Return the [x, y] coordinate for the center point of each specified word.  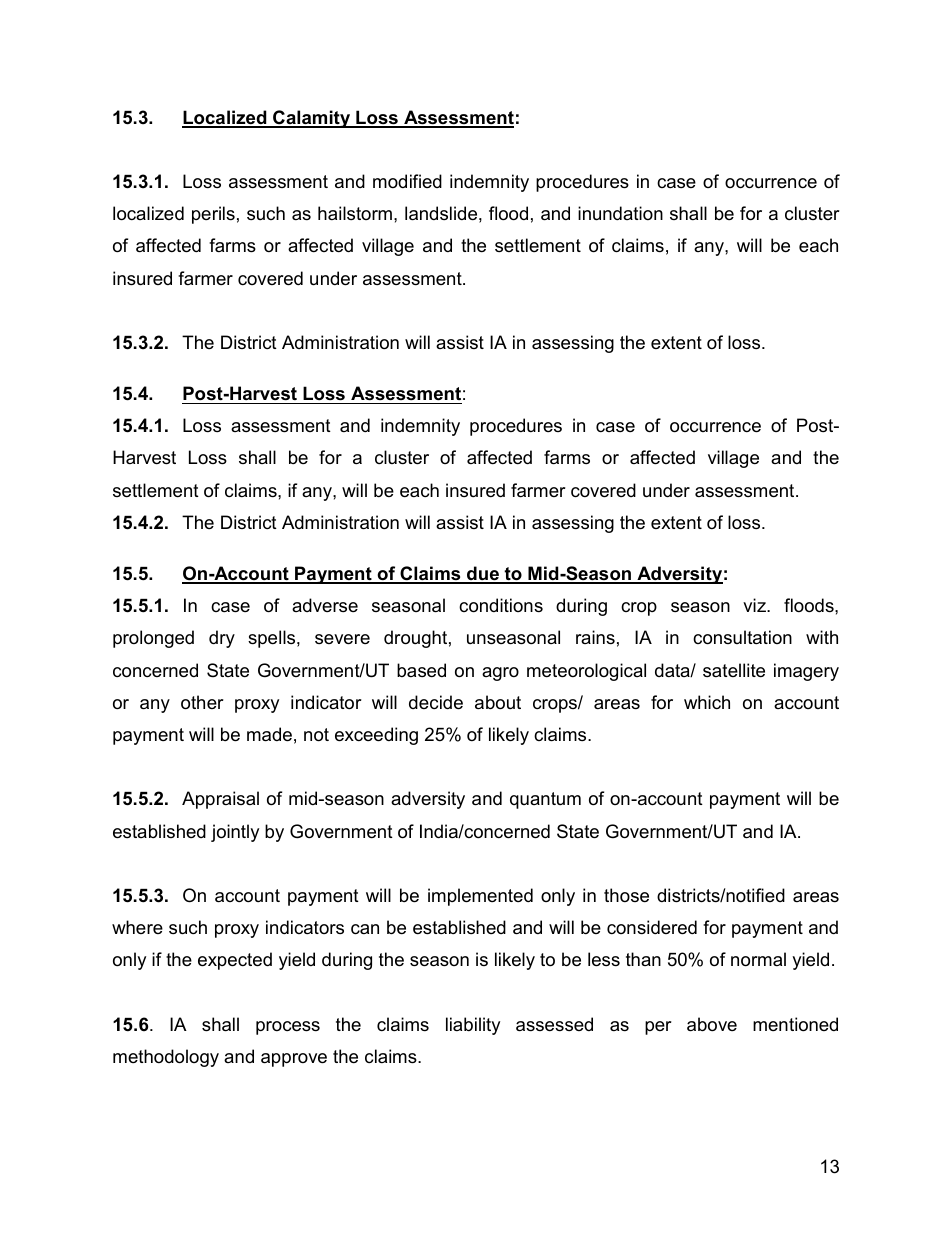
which [707, 702]
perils [213, 215]
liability [473, 1026]
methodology [166, 1058]
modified [407, 181]
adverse [325, 605]
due [483, 574]
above [712, 1024]
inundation [620, 213]
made [269, 734]
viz [755, 605]
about [498, 702]
